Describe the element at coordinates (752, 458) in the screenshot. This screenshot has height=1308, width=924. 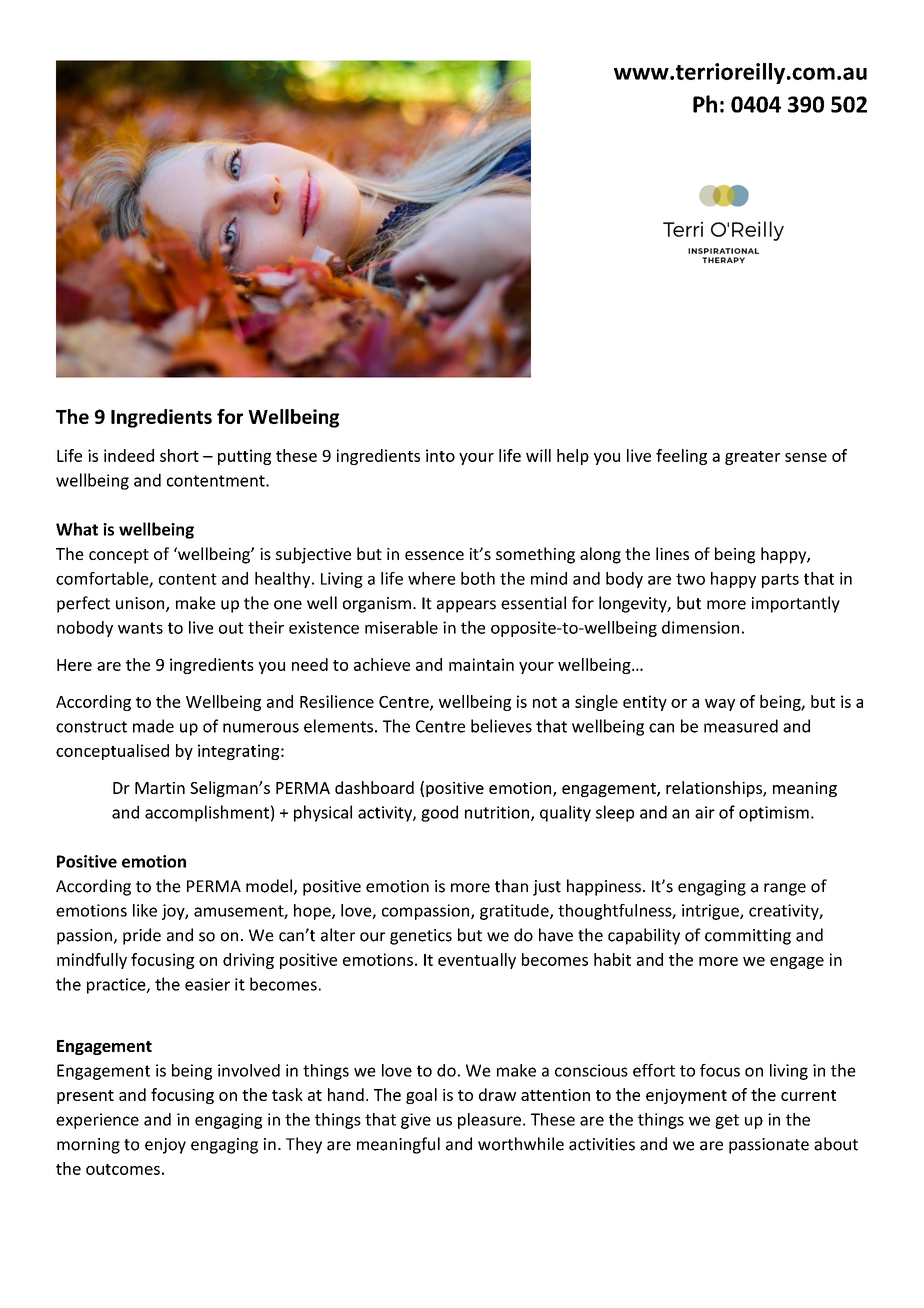
I see `greater` at that location.
